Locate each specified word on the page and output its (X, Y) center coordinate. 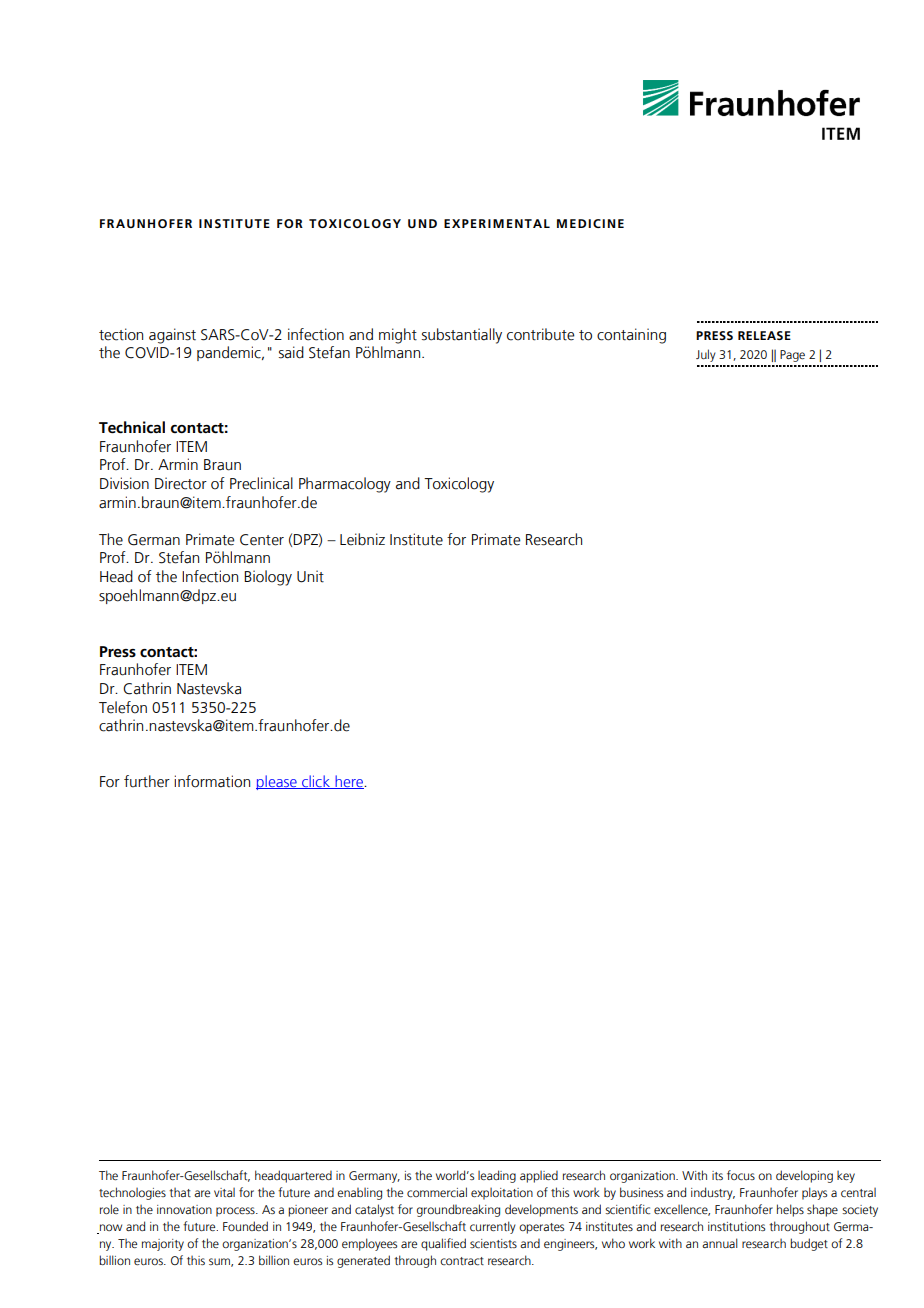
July (706, 355)
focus (741, 1175)
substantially (462, 336)
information (212, 781)
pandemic (230, 353)
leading (497, 1176)
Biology (268, 578)
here (349, 782)
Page (792, 356)
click (316, 782)
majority (163, 1245)
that (180, 1192)
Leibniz (362, 539)
